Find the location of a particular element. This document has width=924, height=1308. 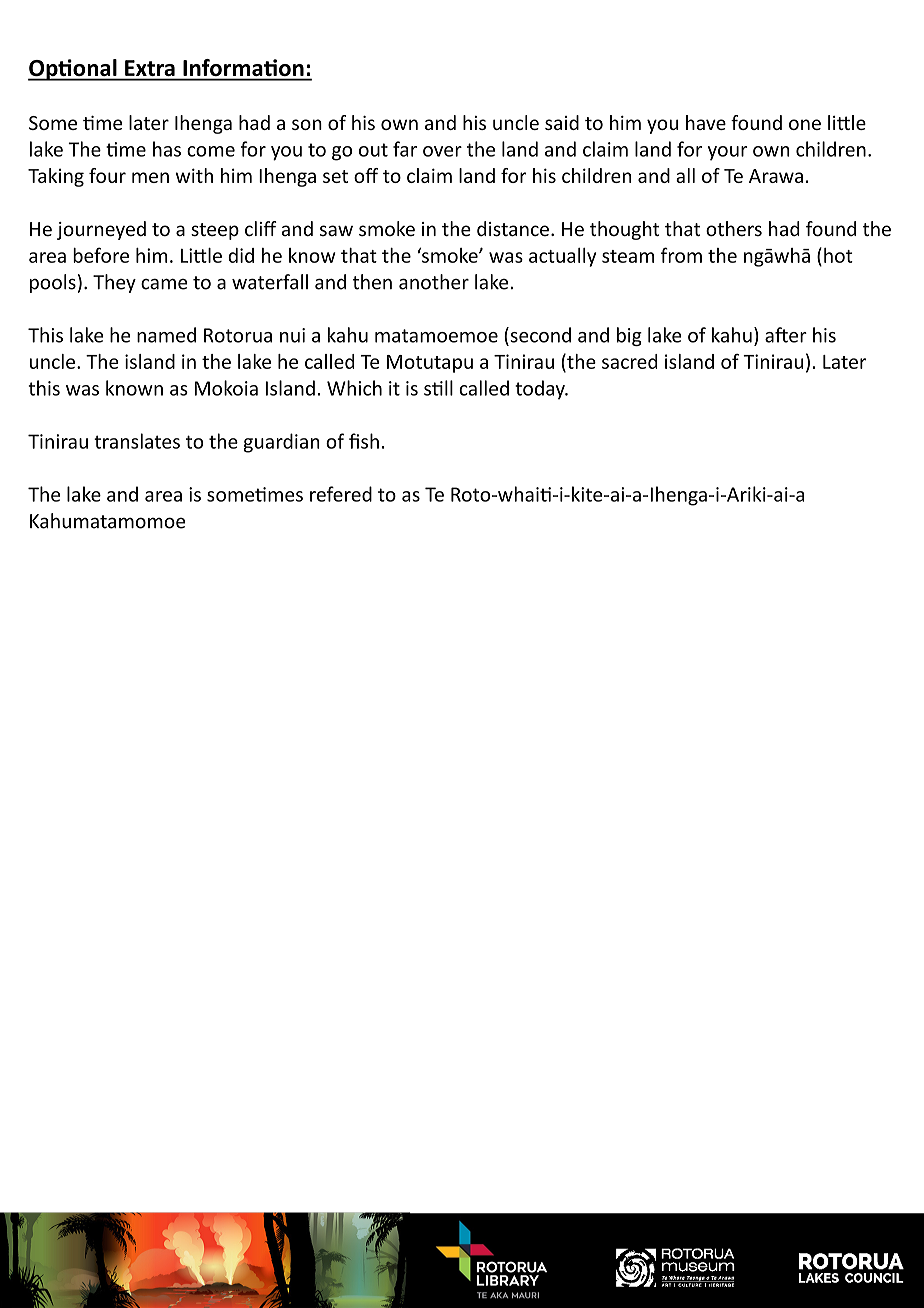

from is located at coordinates (681, 255).
